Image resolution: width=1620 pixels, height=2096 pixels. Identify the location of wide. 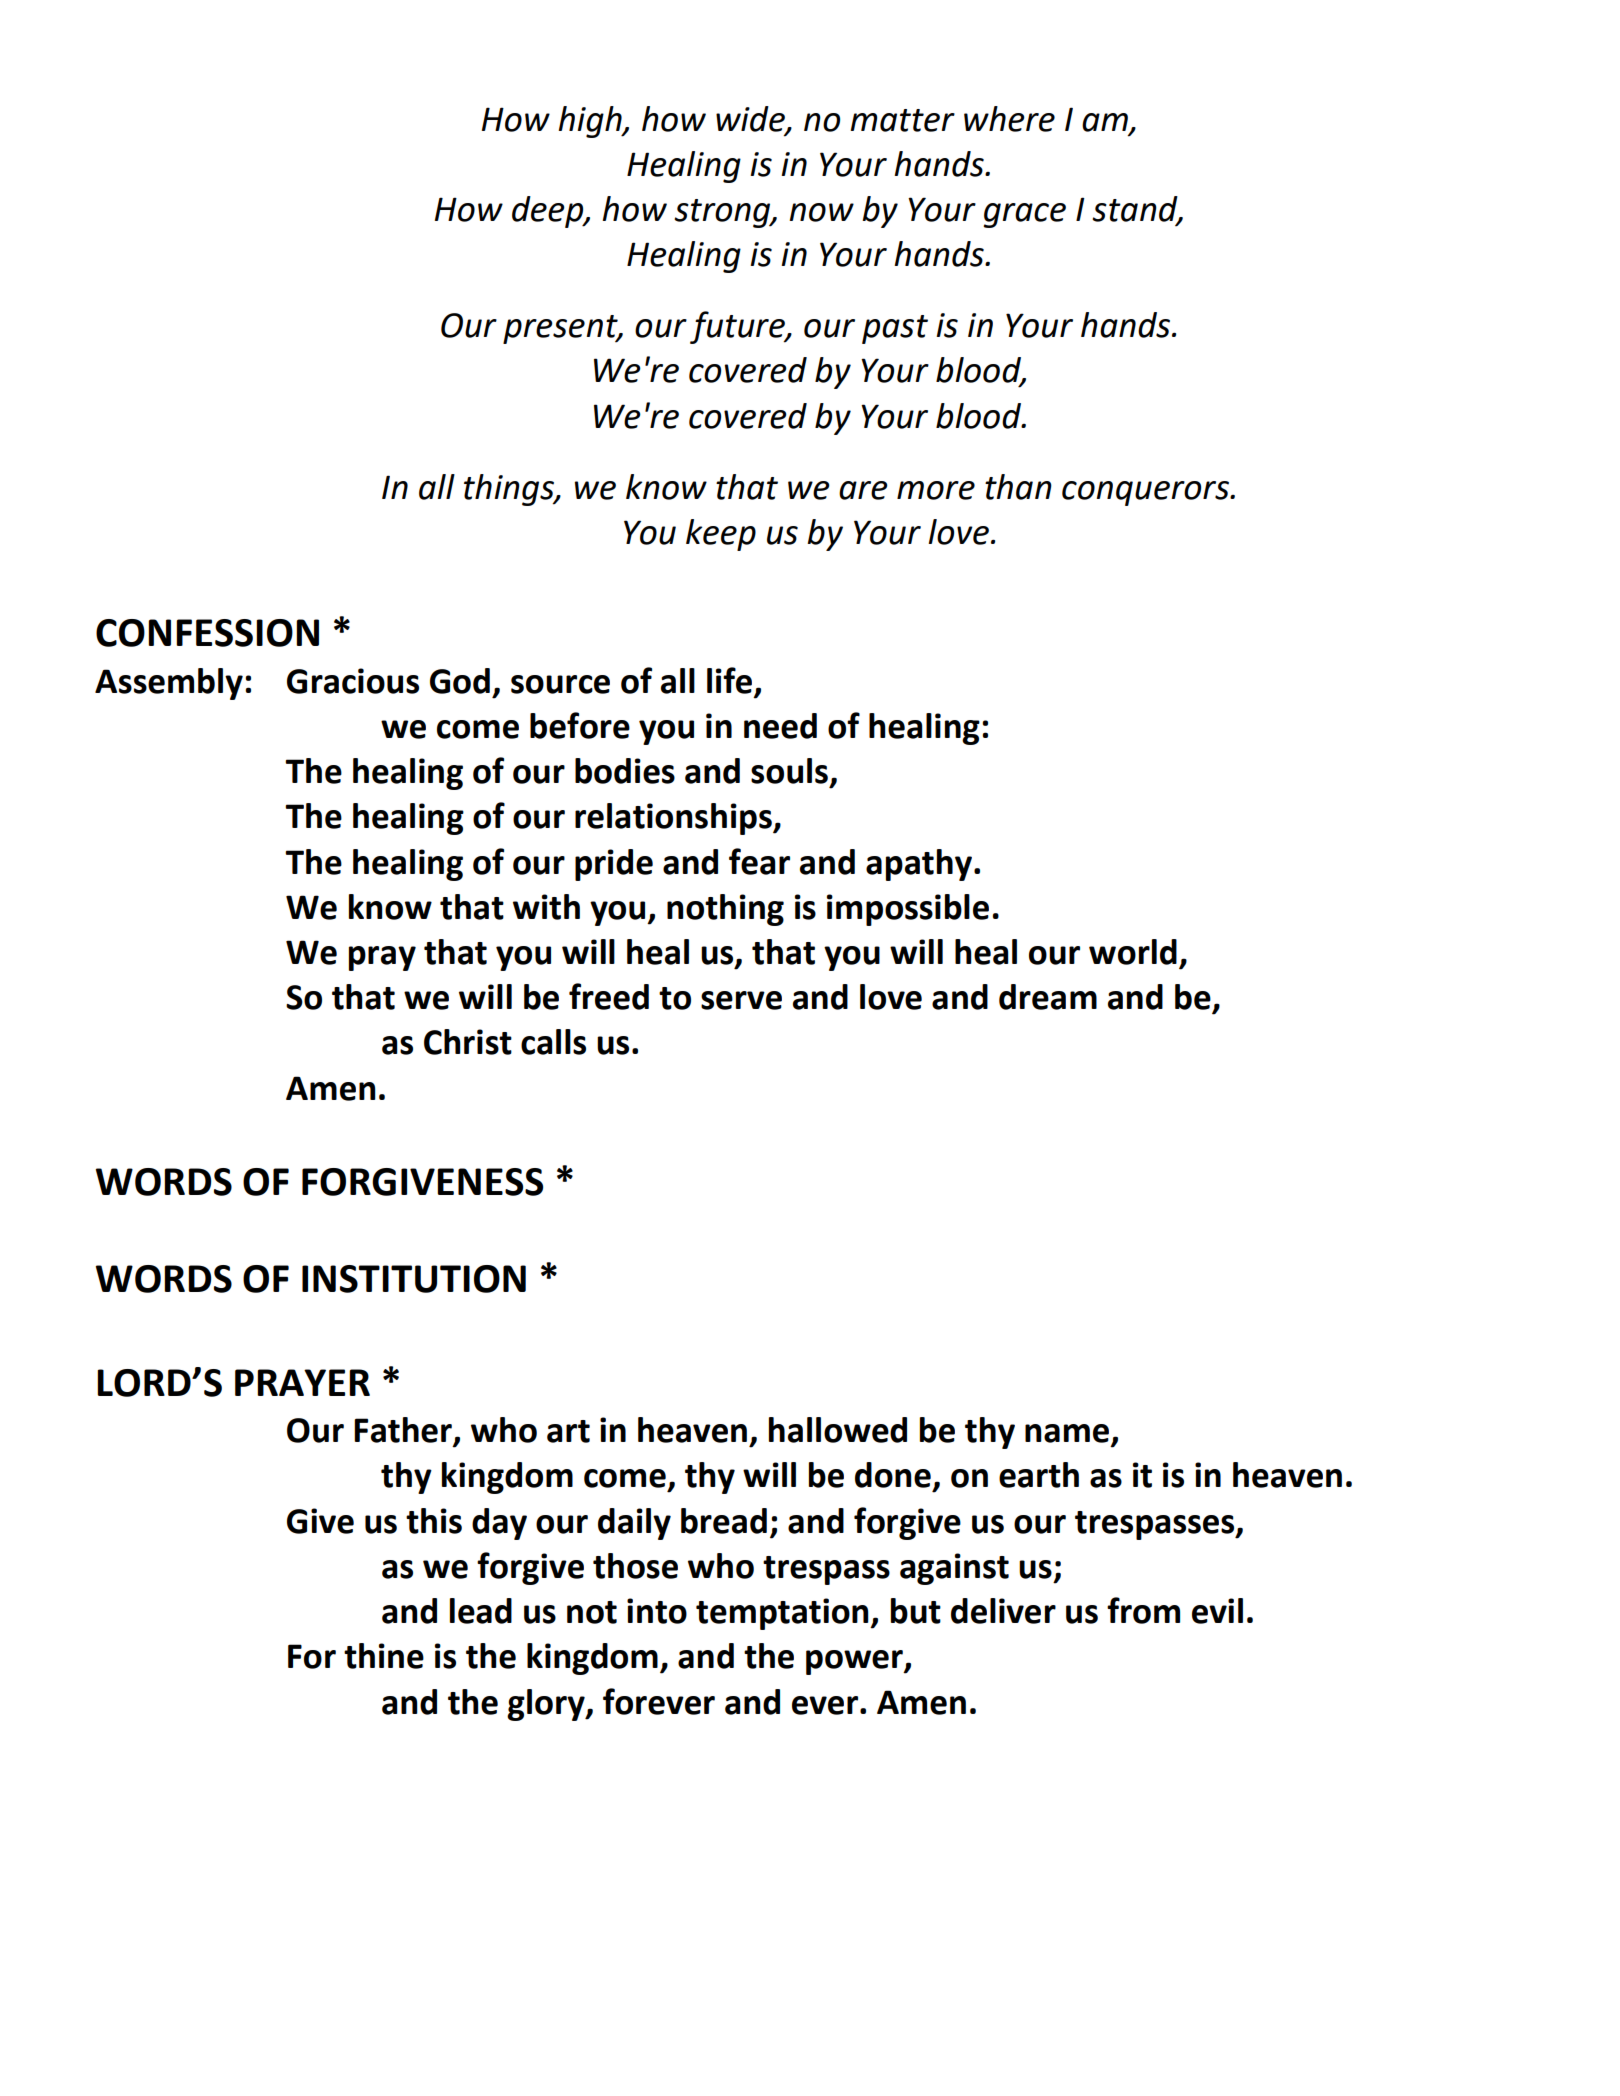
(751, 119).
